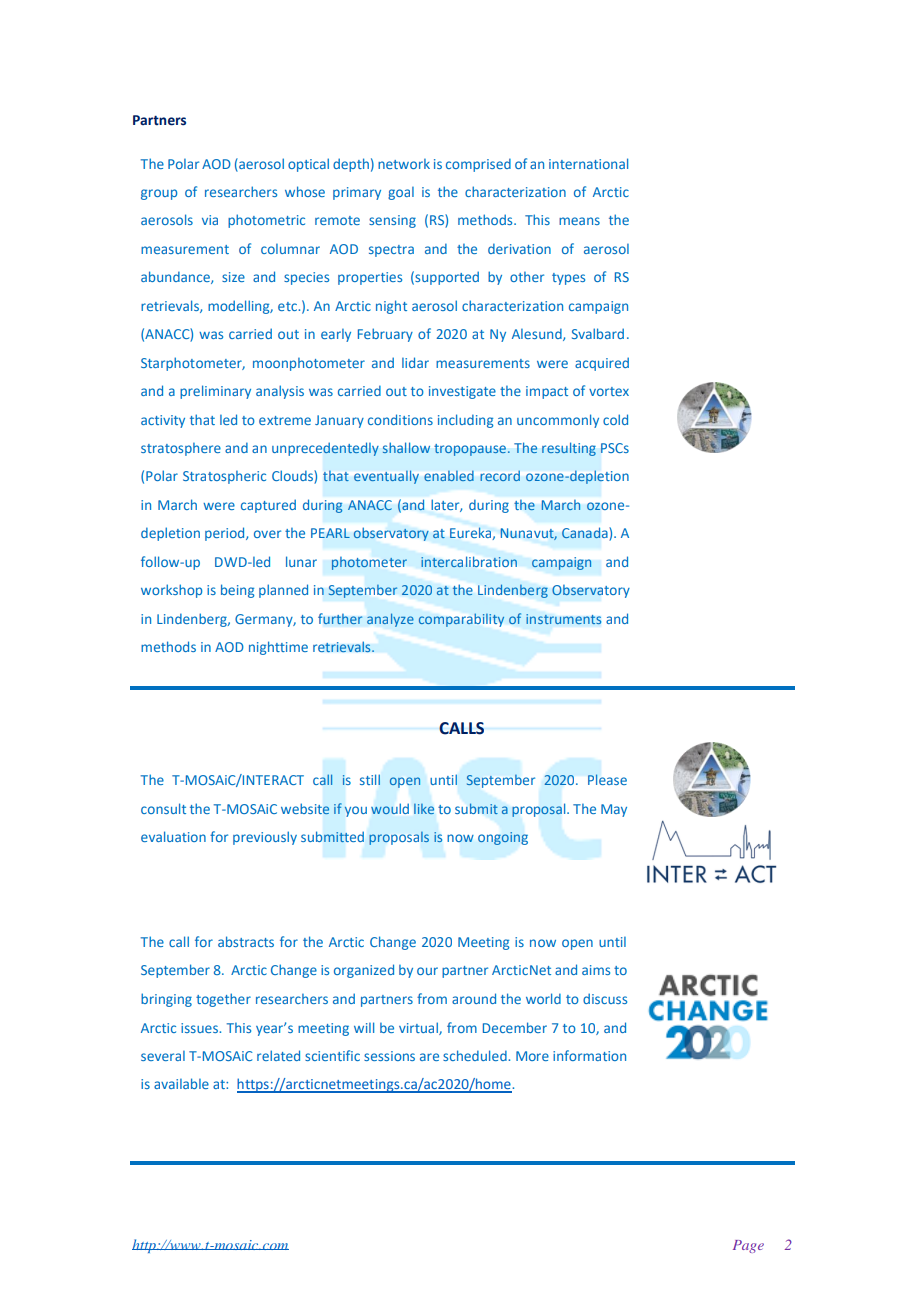 This page has width=924, height=1308. I want to click on available, so click(181, 1083).
